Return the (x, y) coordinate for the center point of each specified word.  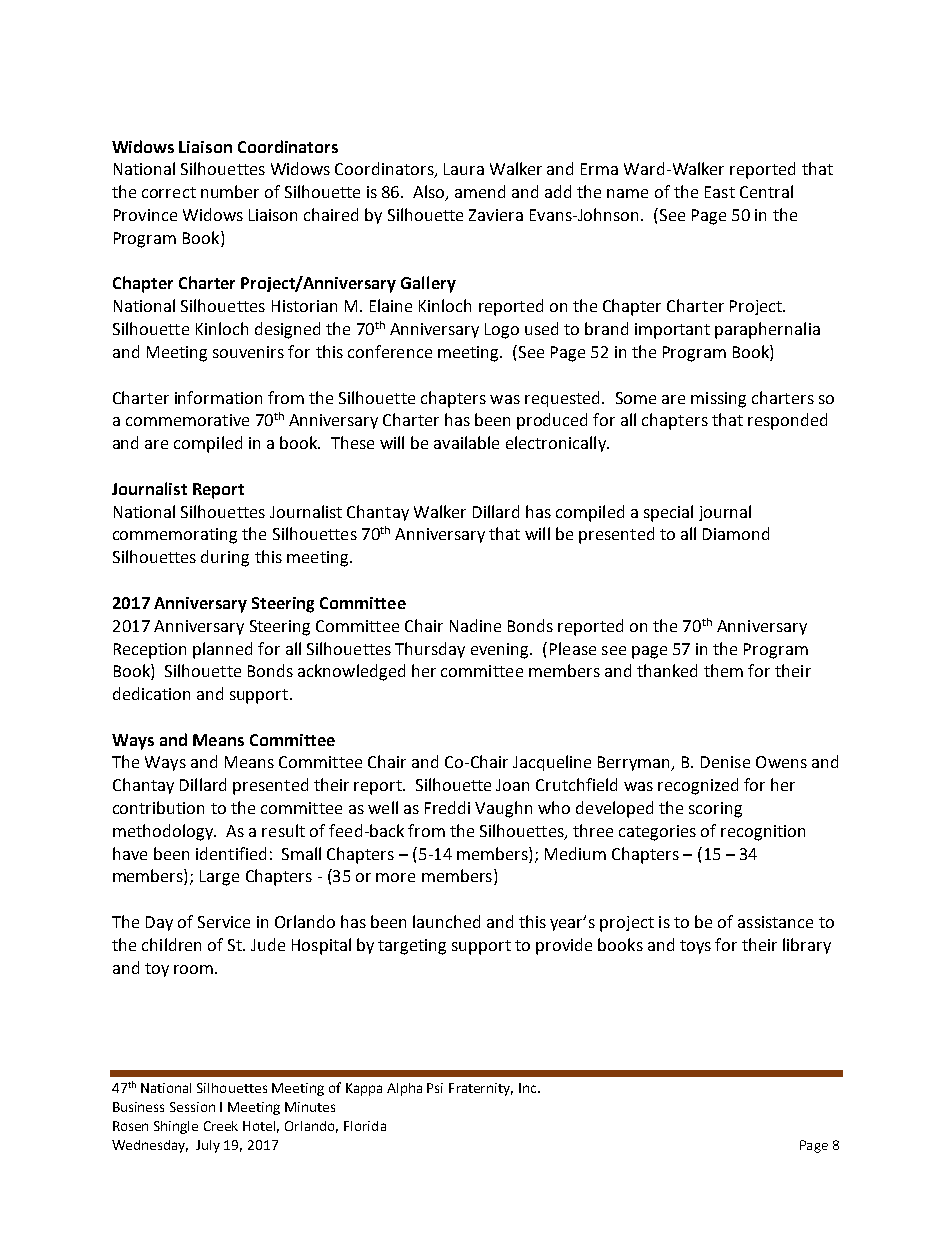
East (720, 192)
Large (219, 878)
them (723, 670)
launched (446, 921)
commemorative (187, 420)
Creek (221, 1126)
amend (480, 191)
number (230, 191)
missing (718, 400)
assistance (775, 922)
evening (501, 651)
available (466, 442)
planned (222, 650)
